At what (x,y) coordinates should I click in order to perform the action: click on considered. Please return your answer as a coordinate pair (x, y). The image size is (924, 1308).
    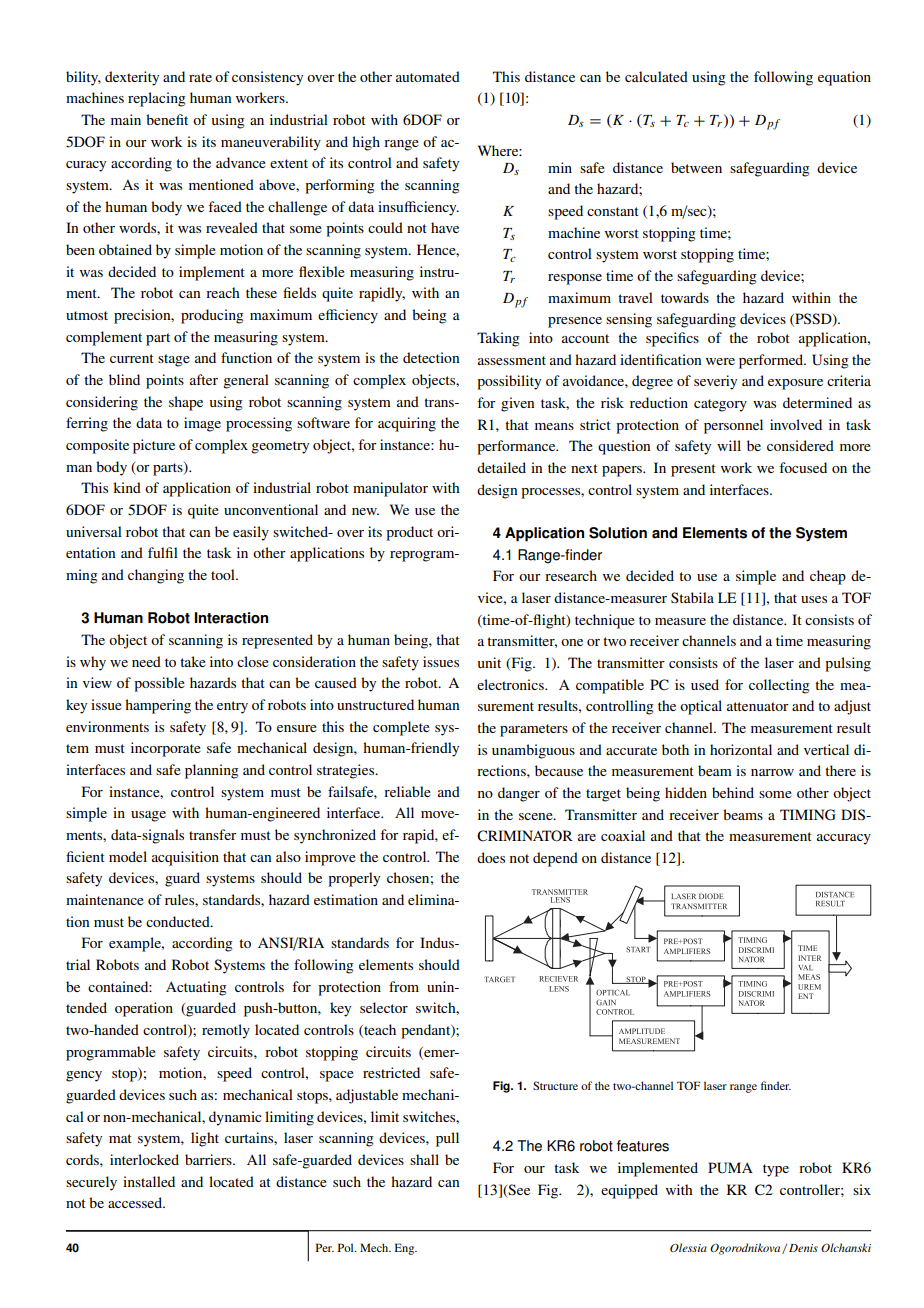
    Looking at the image, I should click on (800, 445).
